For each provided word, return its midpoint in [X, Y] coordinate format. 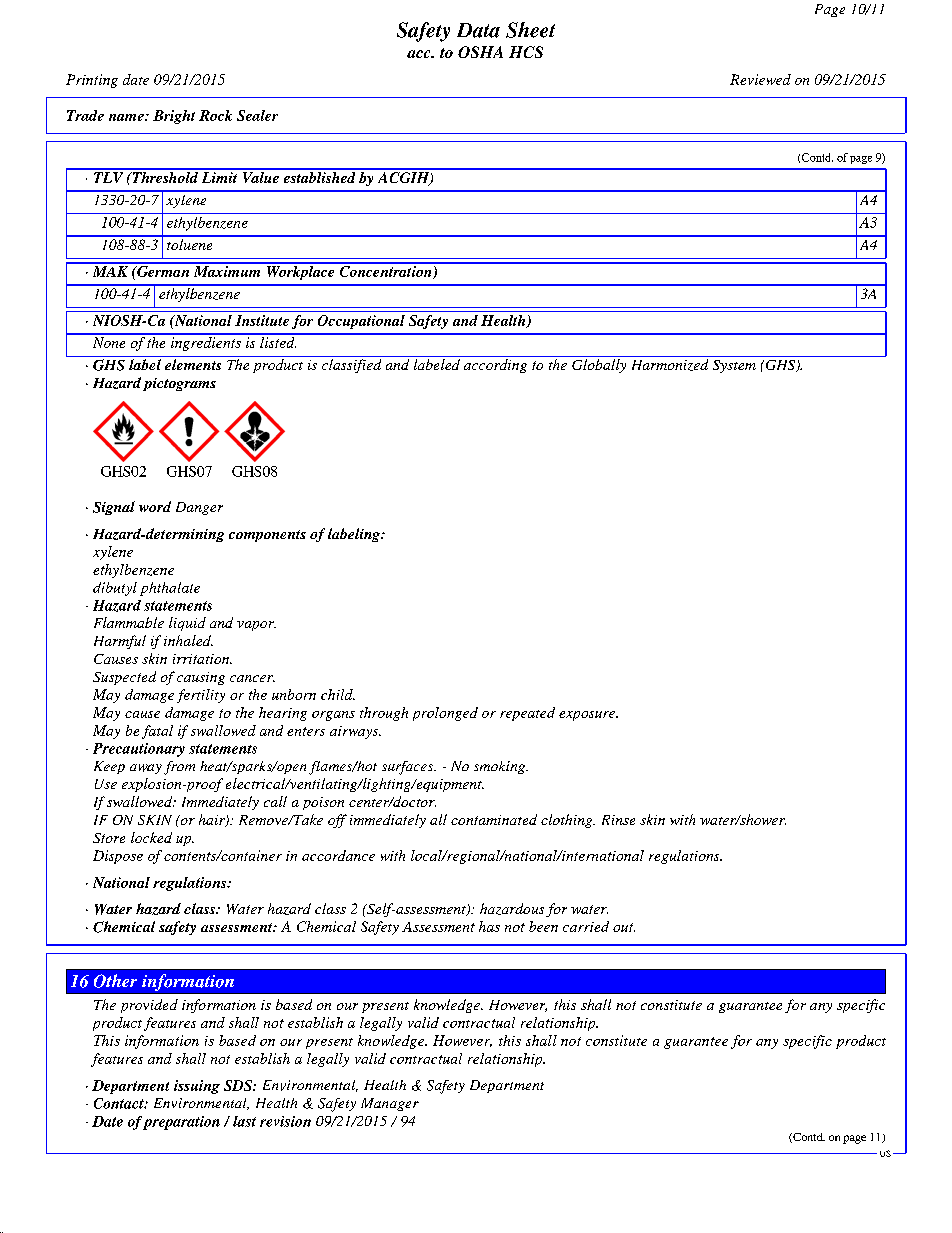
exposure [588, 716]
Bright [174, 117]
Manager [390, 1104]
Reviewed [760, 79]
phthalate [170, 589]
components [267, 536]
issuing [197, 1087]
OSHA [480, 52]
